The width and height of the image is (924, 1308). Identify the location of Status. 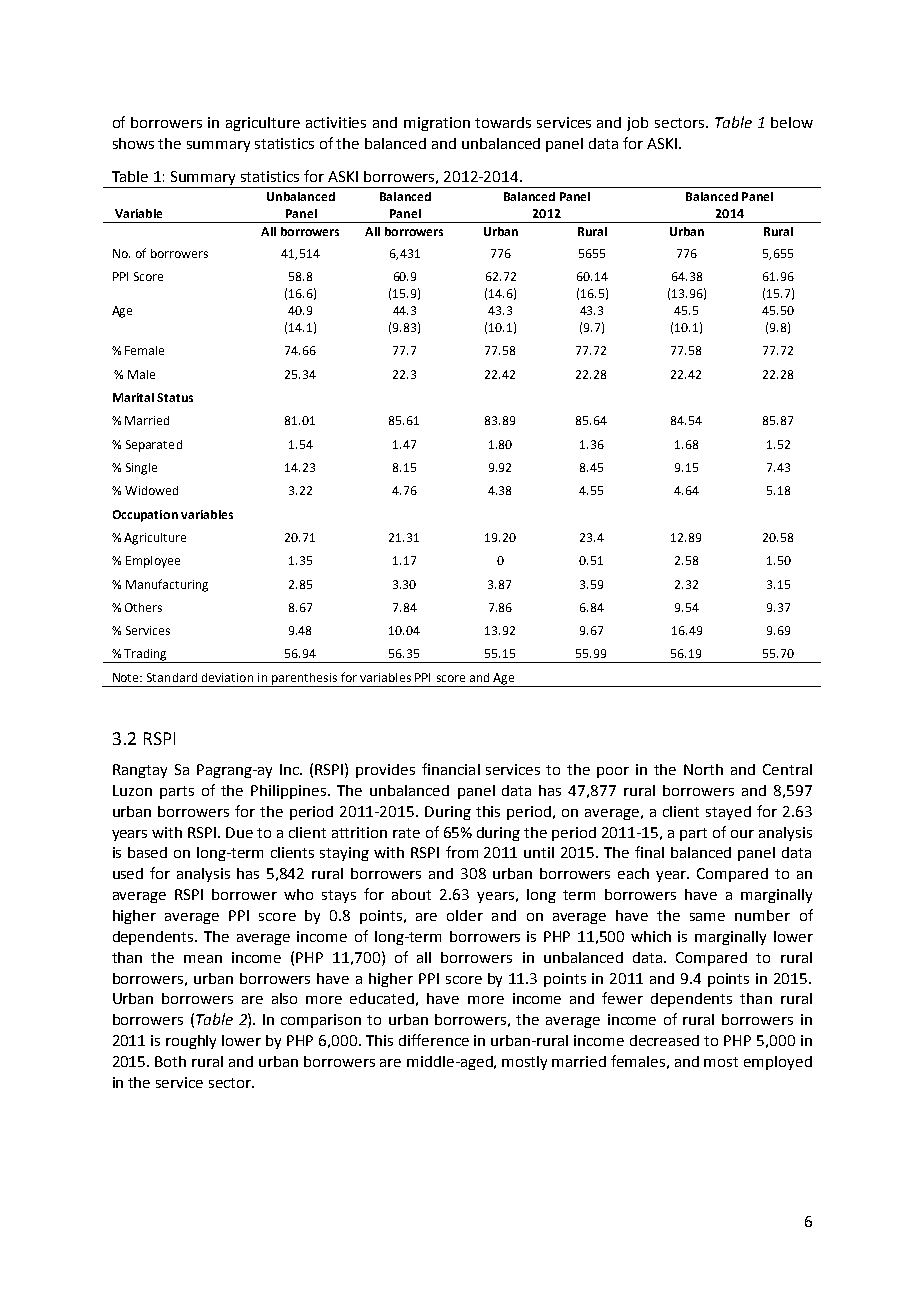
(175, 397).
